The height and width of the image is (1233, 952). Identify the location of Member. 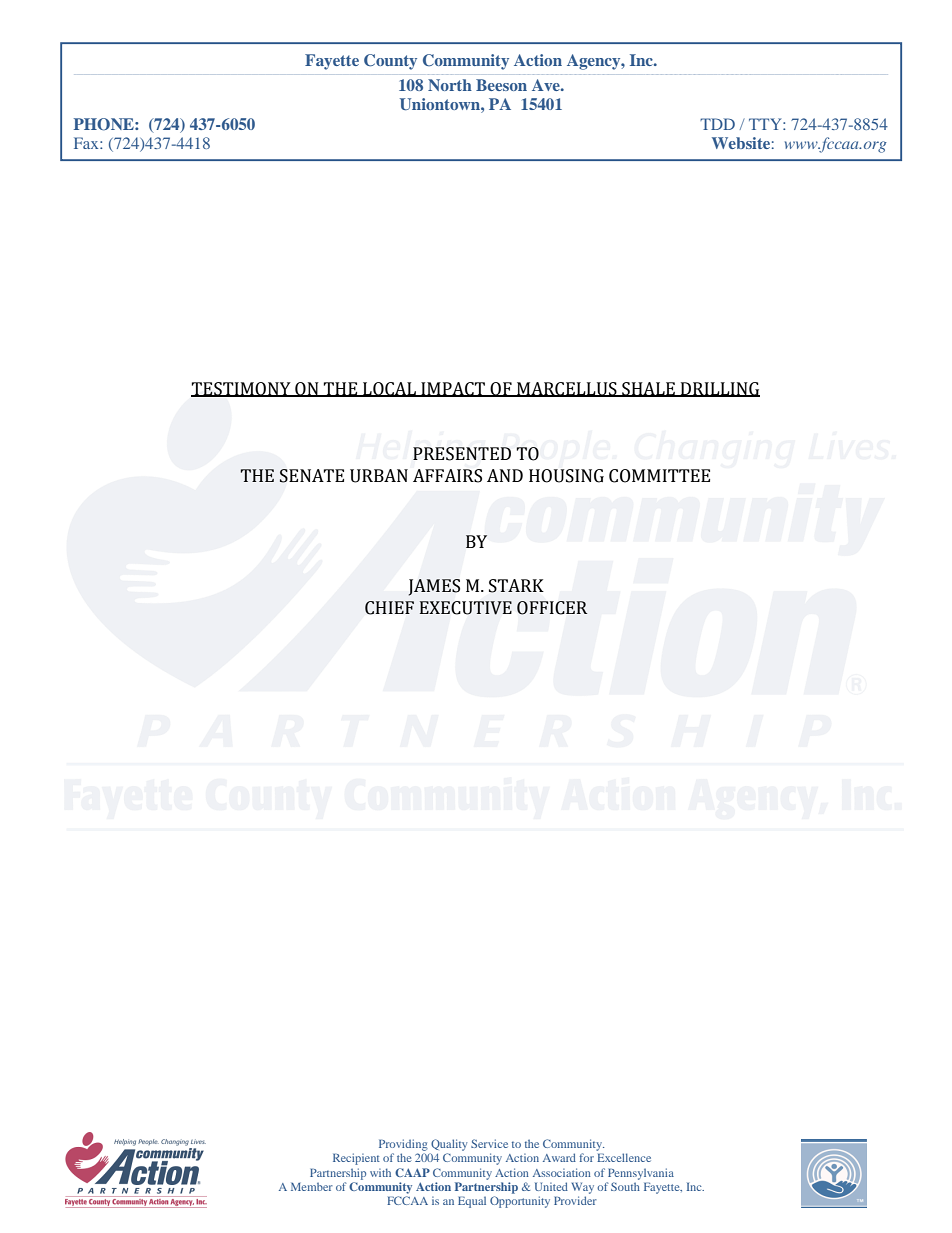
(312, 1186).
